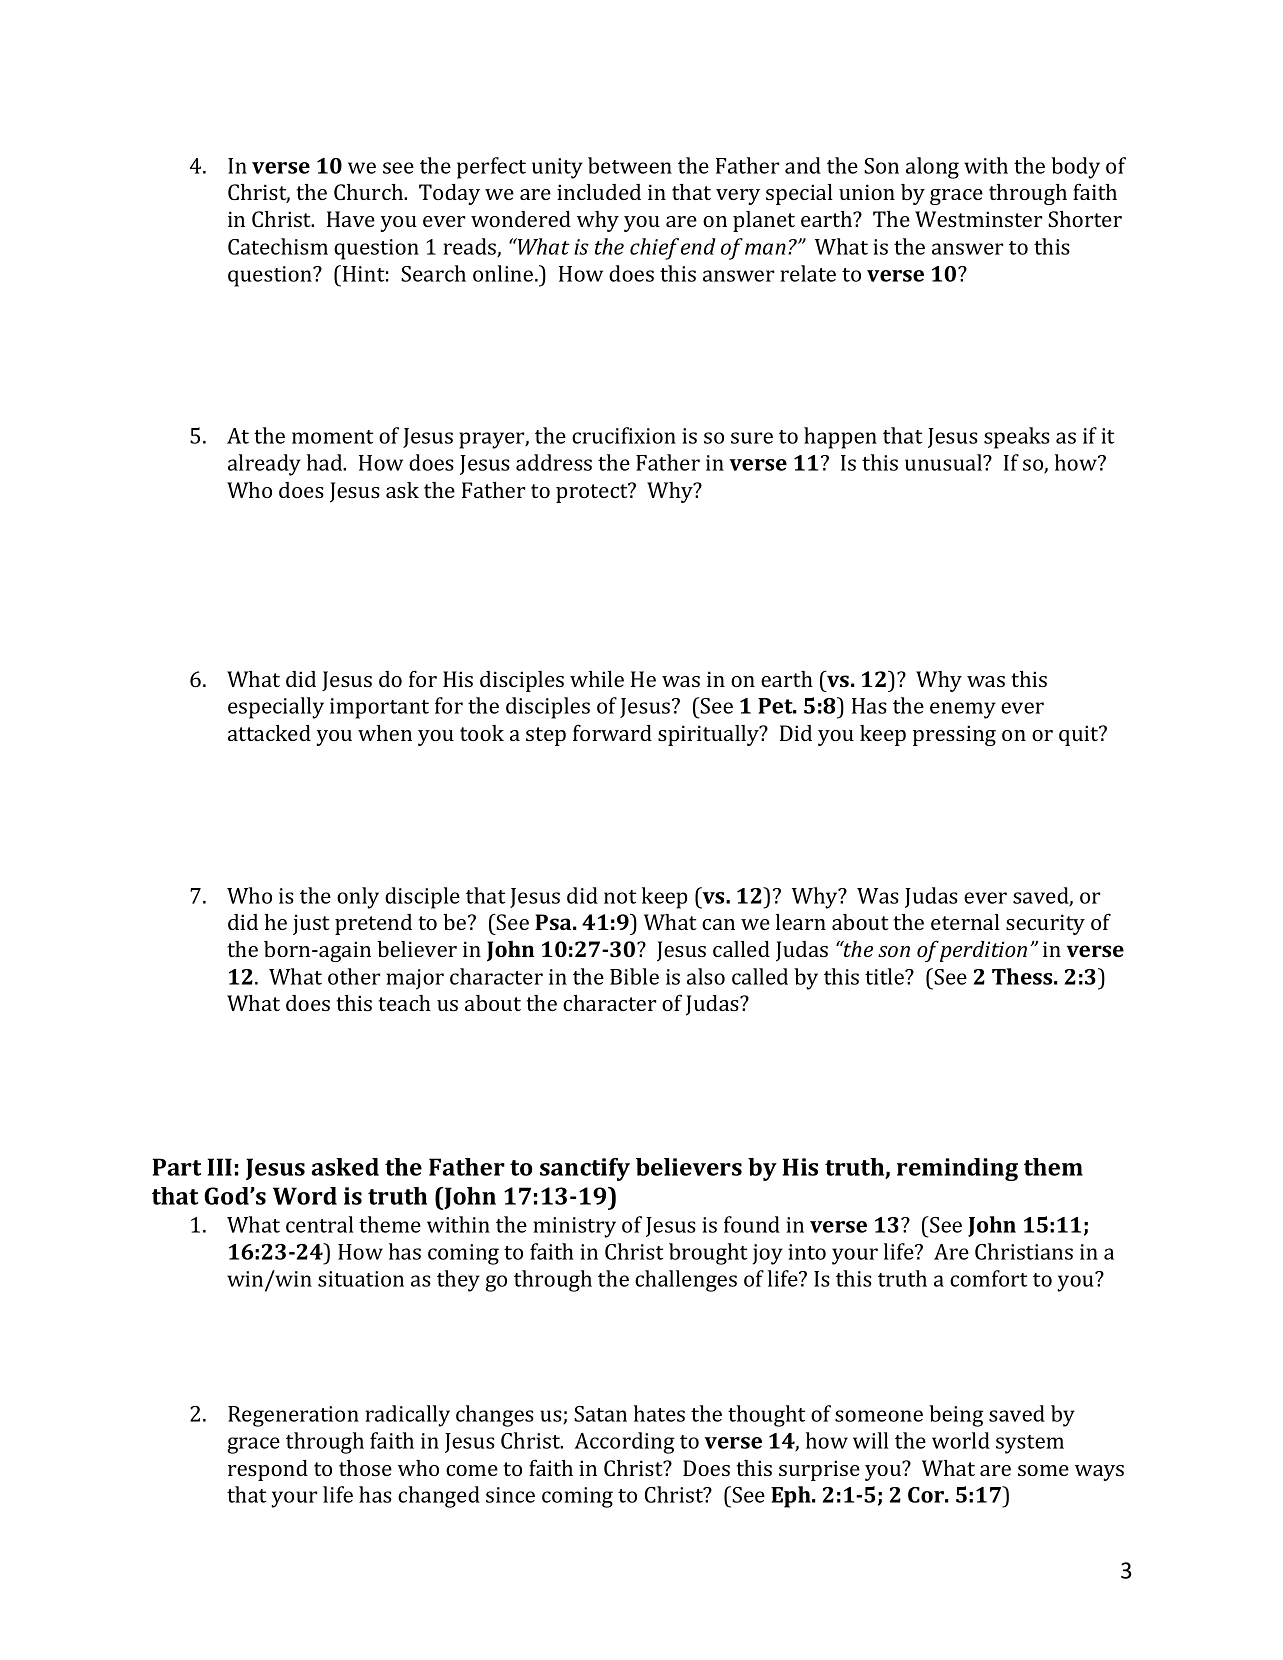 The height and width of the page is (1660, 1283). I want to click on perdition, so click(983, 951).
